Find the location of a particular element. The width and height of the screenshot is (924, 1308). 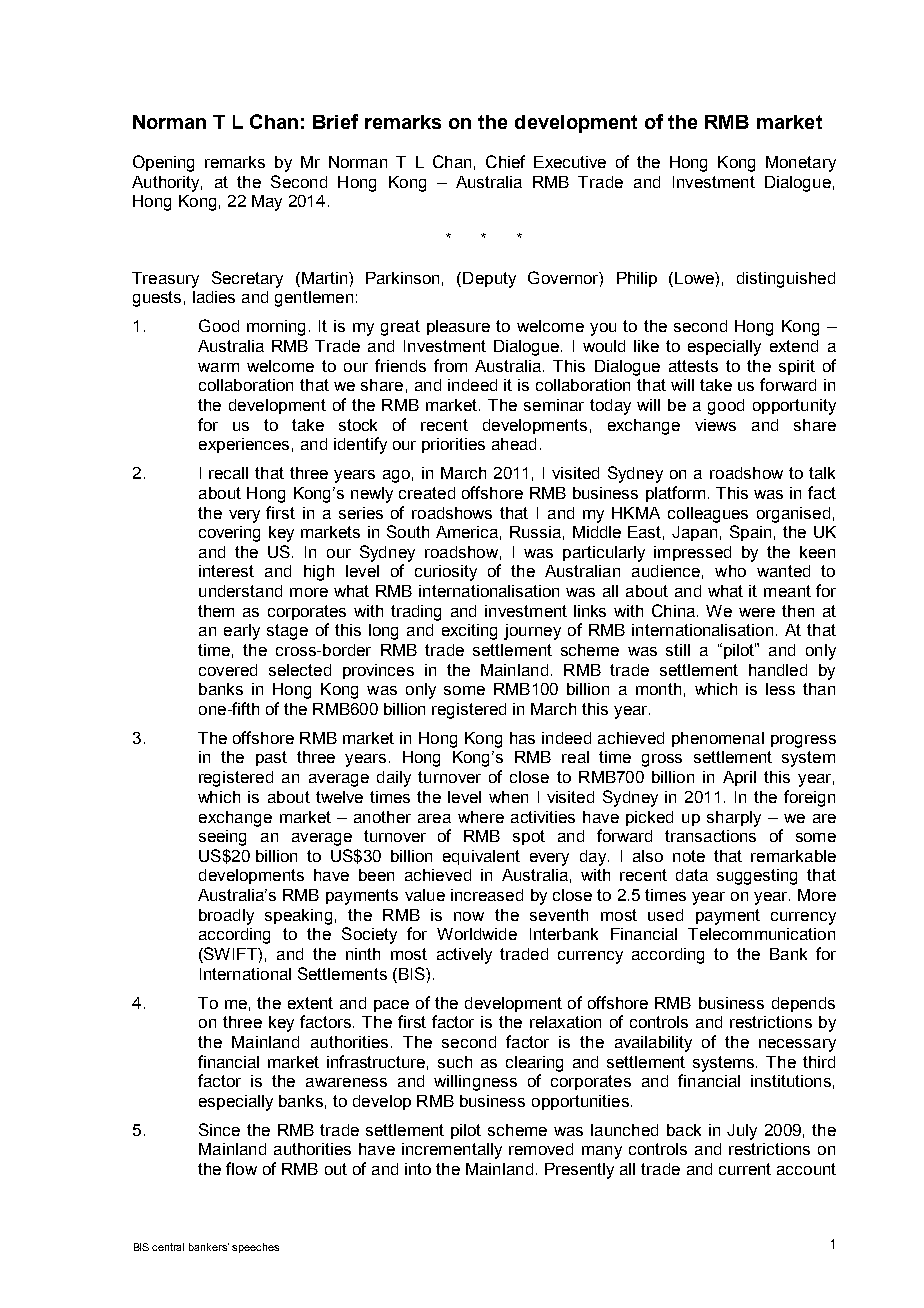

covered is located at coordinates (228, 670).
